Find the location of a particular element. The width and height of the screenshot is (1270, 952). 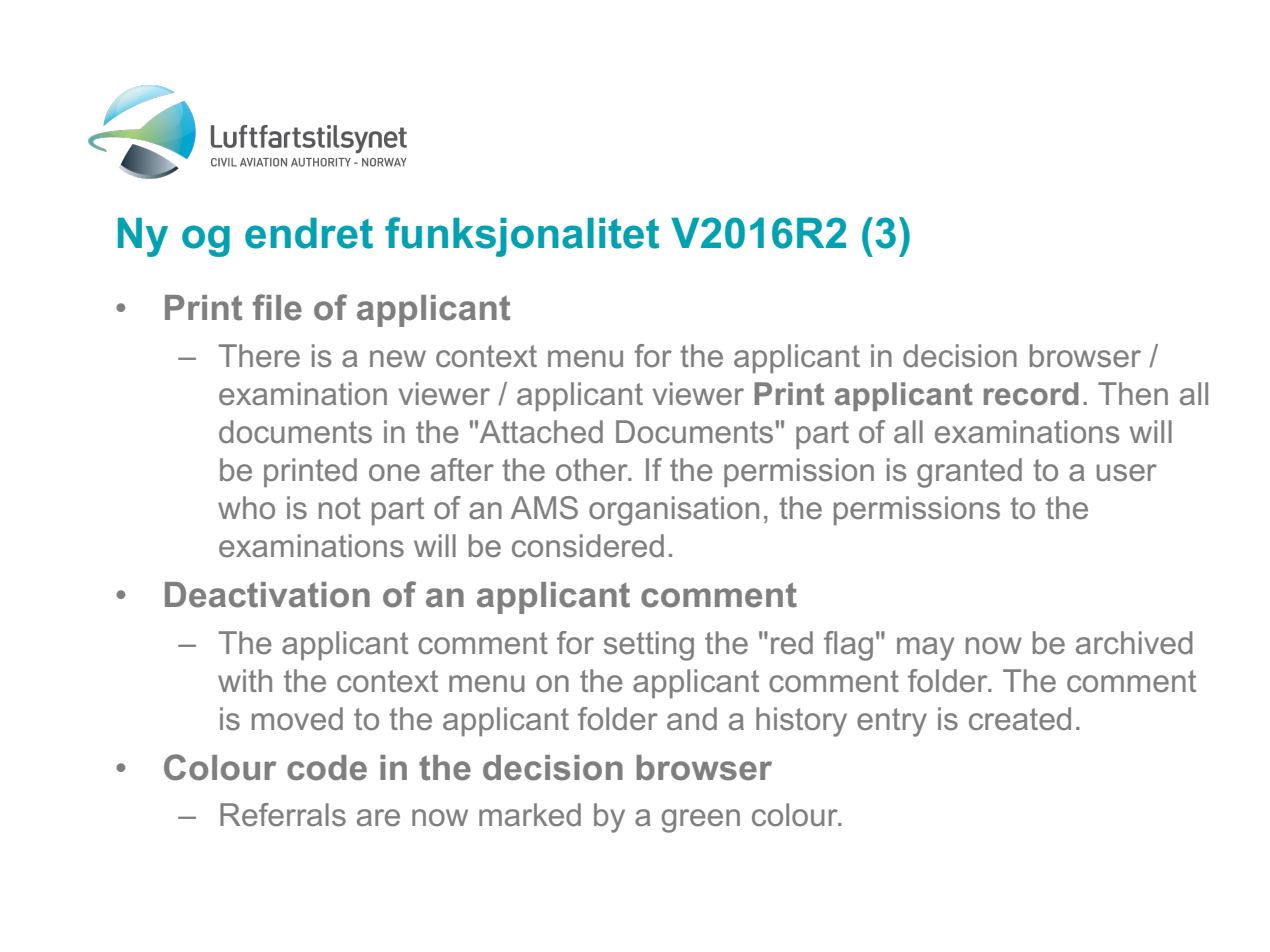

moved is located at coordinates (297, 719).
